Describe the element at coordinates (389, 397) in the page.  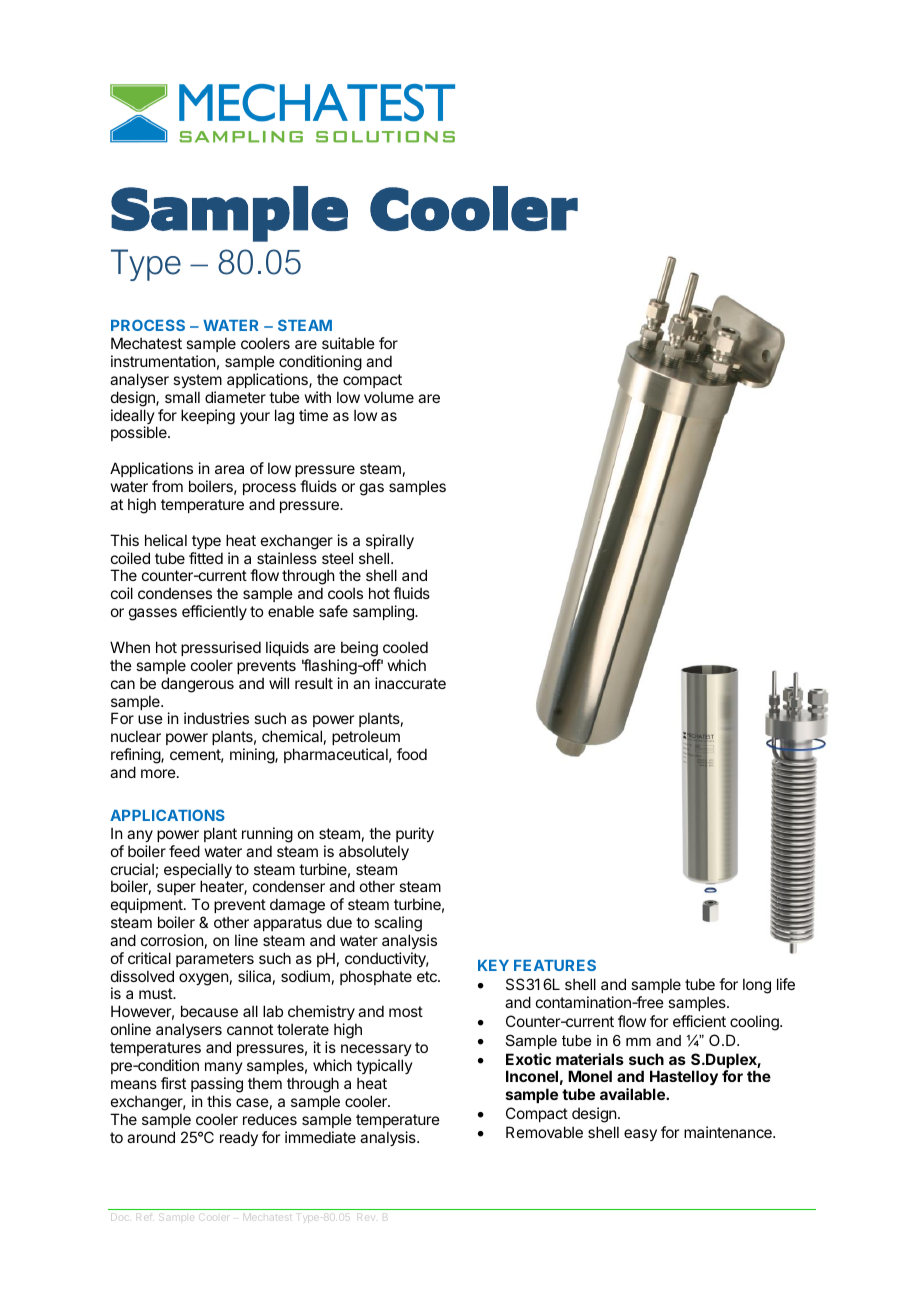
I see `volume` at that location.
